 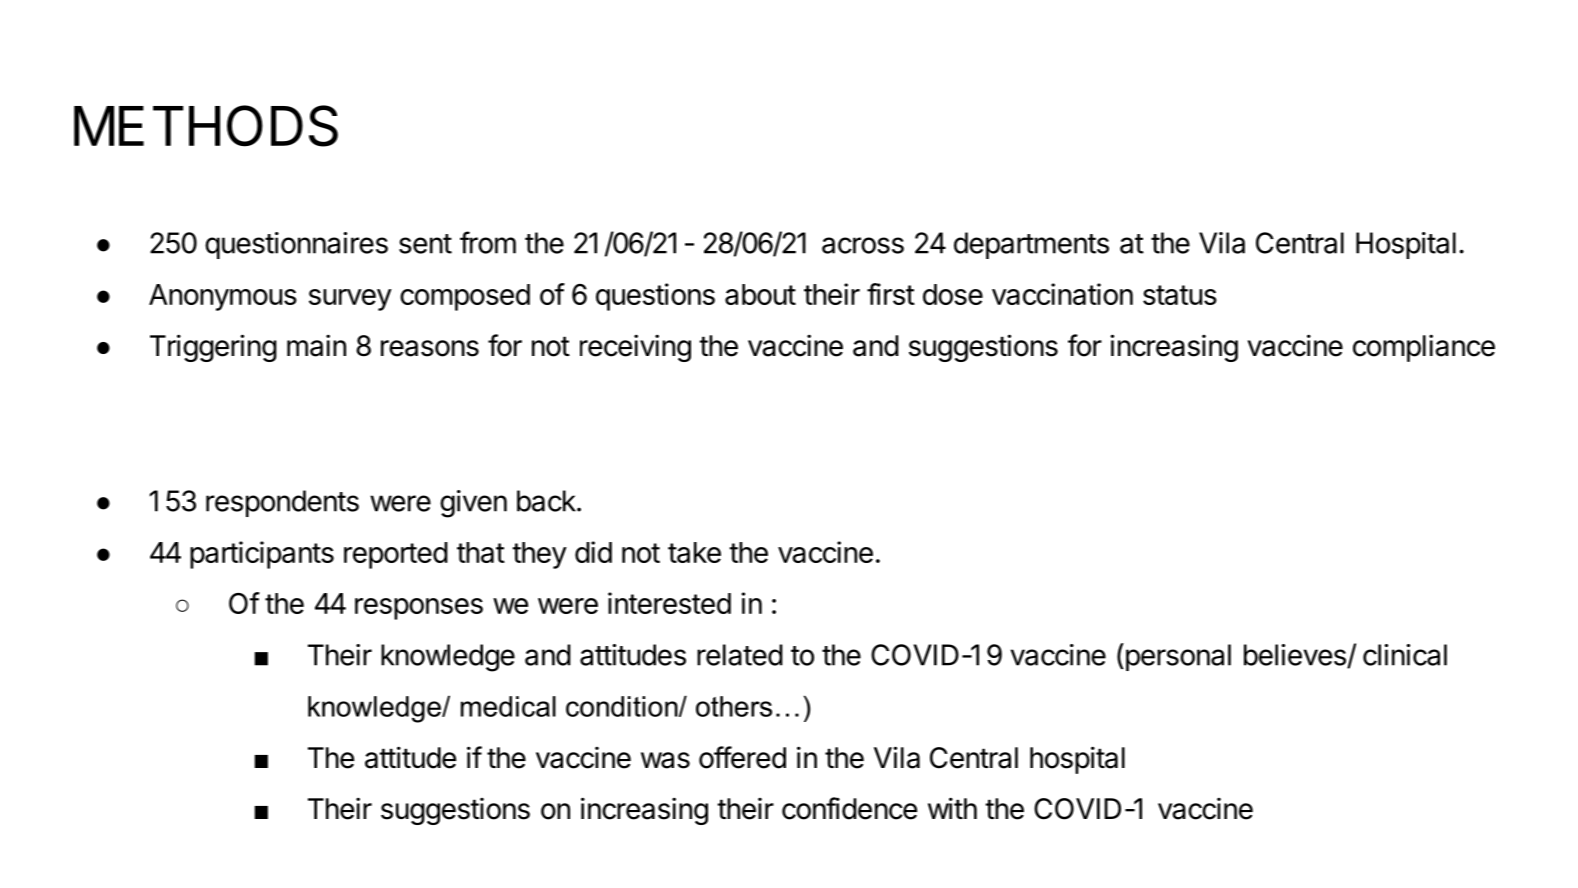 What do you see at coordinates (396, 555) in the image?
I see `reported` at bounding box center [396, 555].
